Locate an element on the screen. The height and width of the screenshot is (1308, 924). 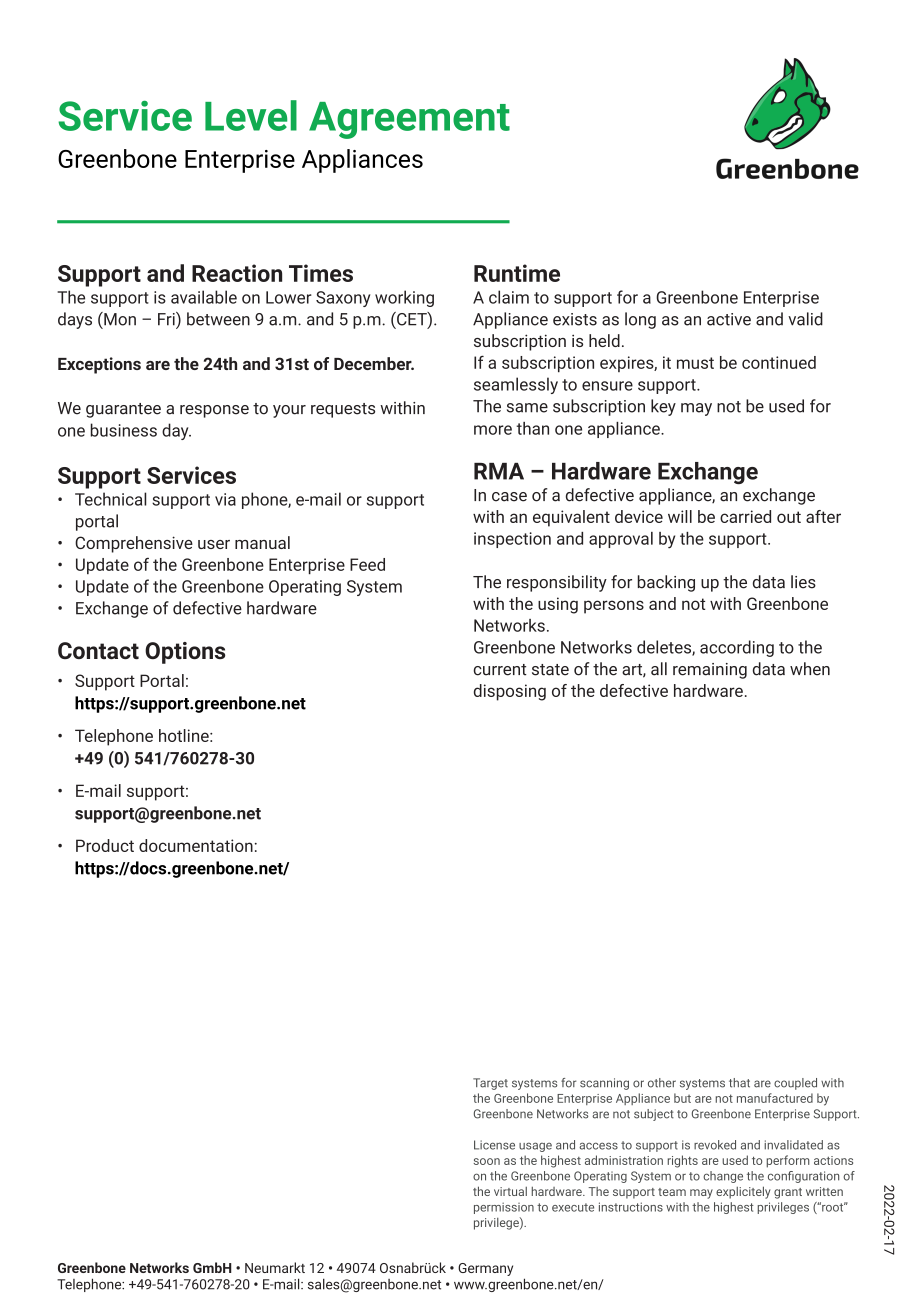
business is located at coordinates (124, 430).
